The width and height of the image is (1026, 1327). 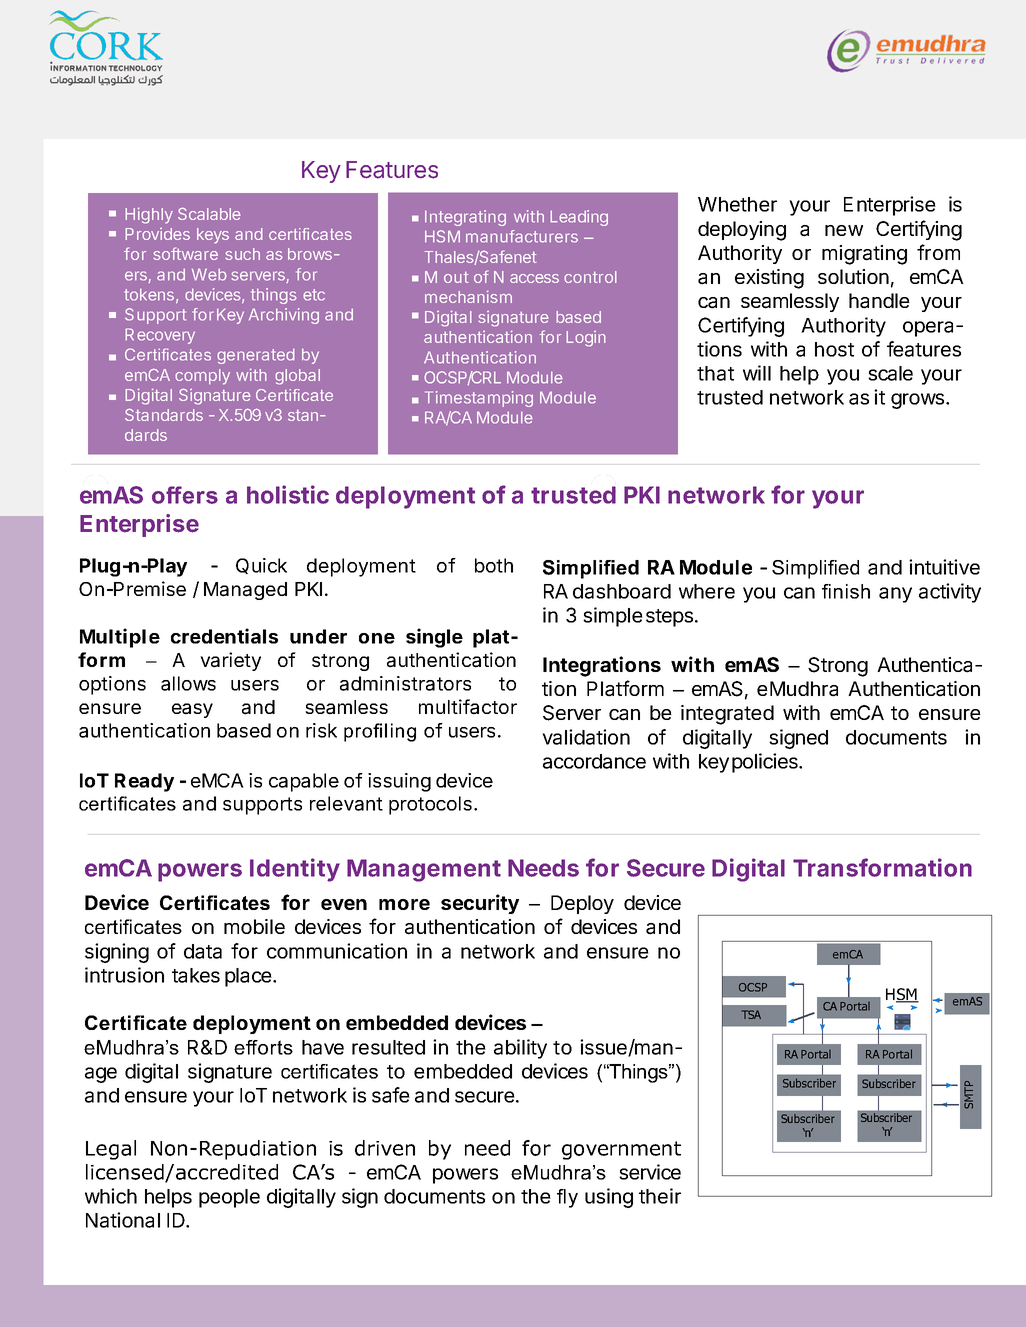 What do you see at coordinates (213, 236) in the image?
I see `keys` at bounding box center [213, 236].
